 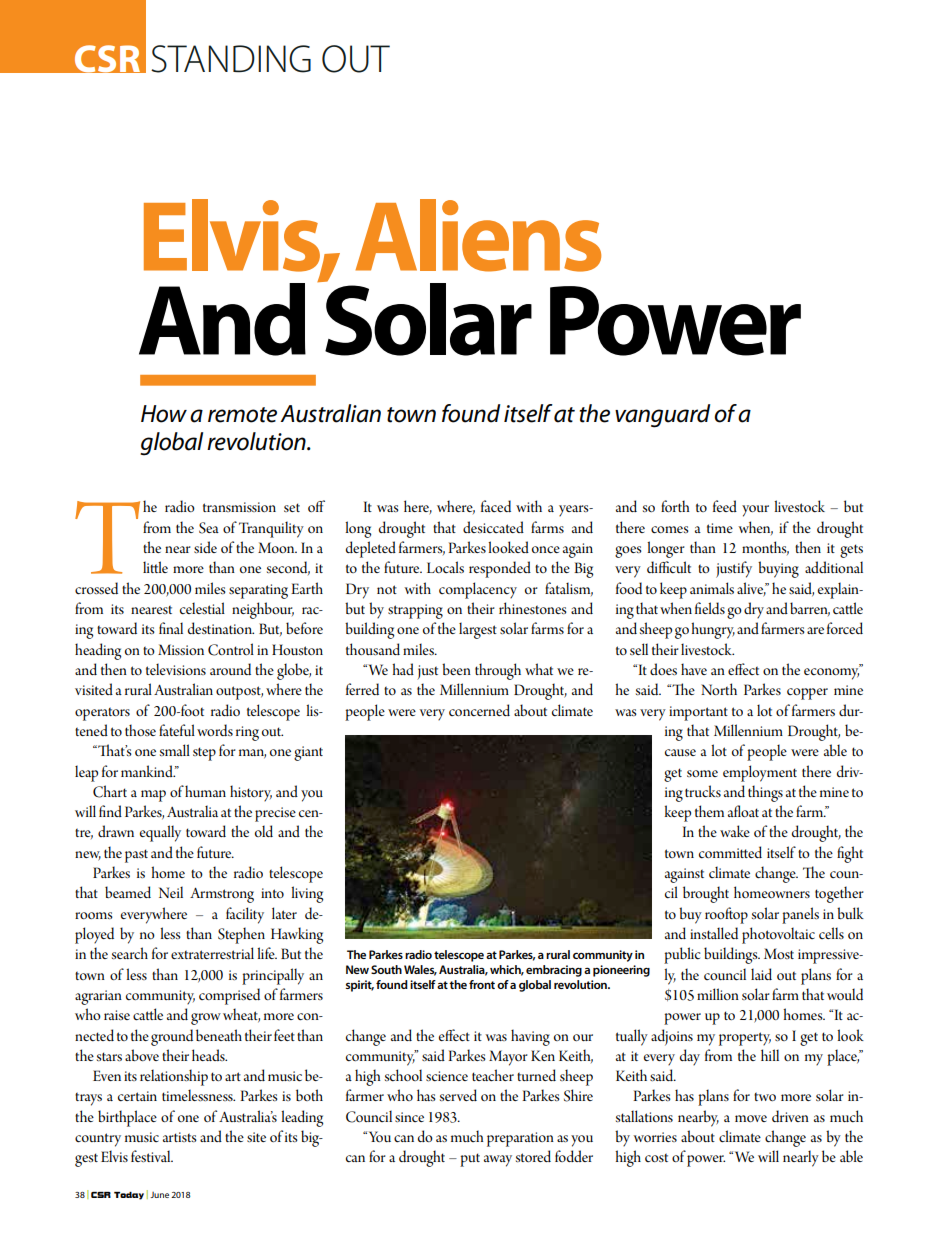 What do you see at coordinates (478, 235) in the page?
I see `Aliens` at bounding box center [478, 235].
